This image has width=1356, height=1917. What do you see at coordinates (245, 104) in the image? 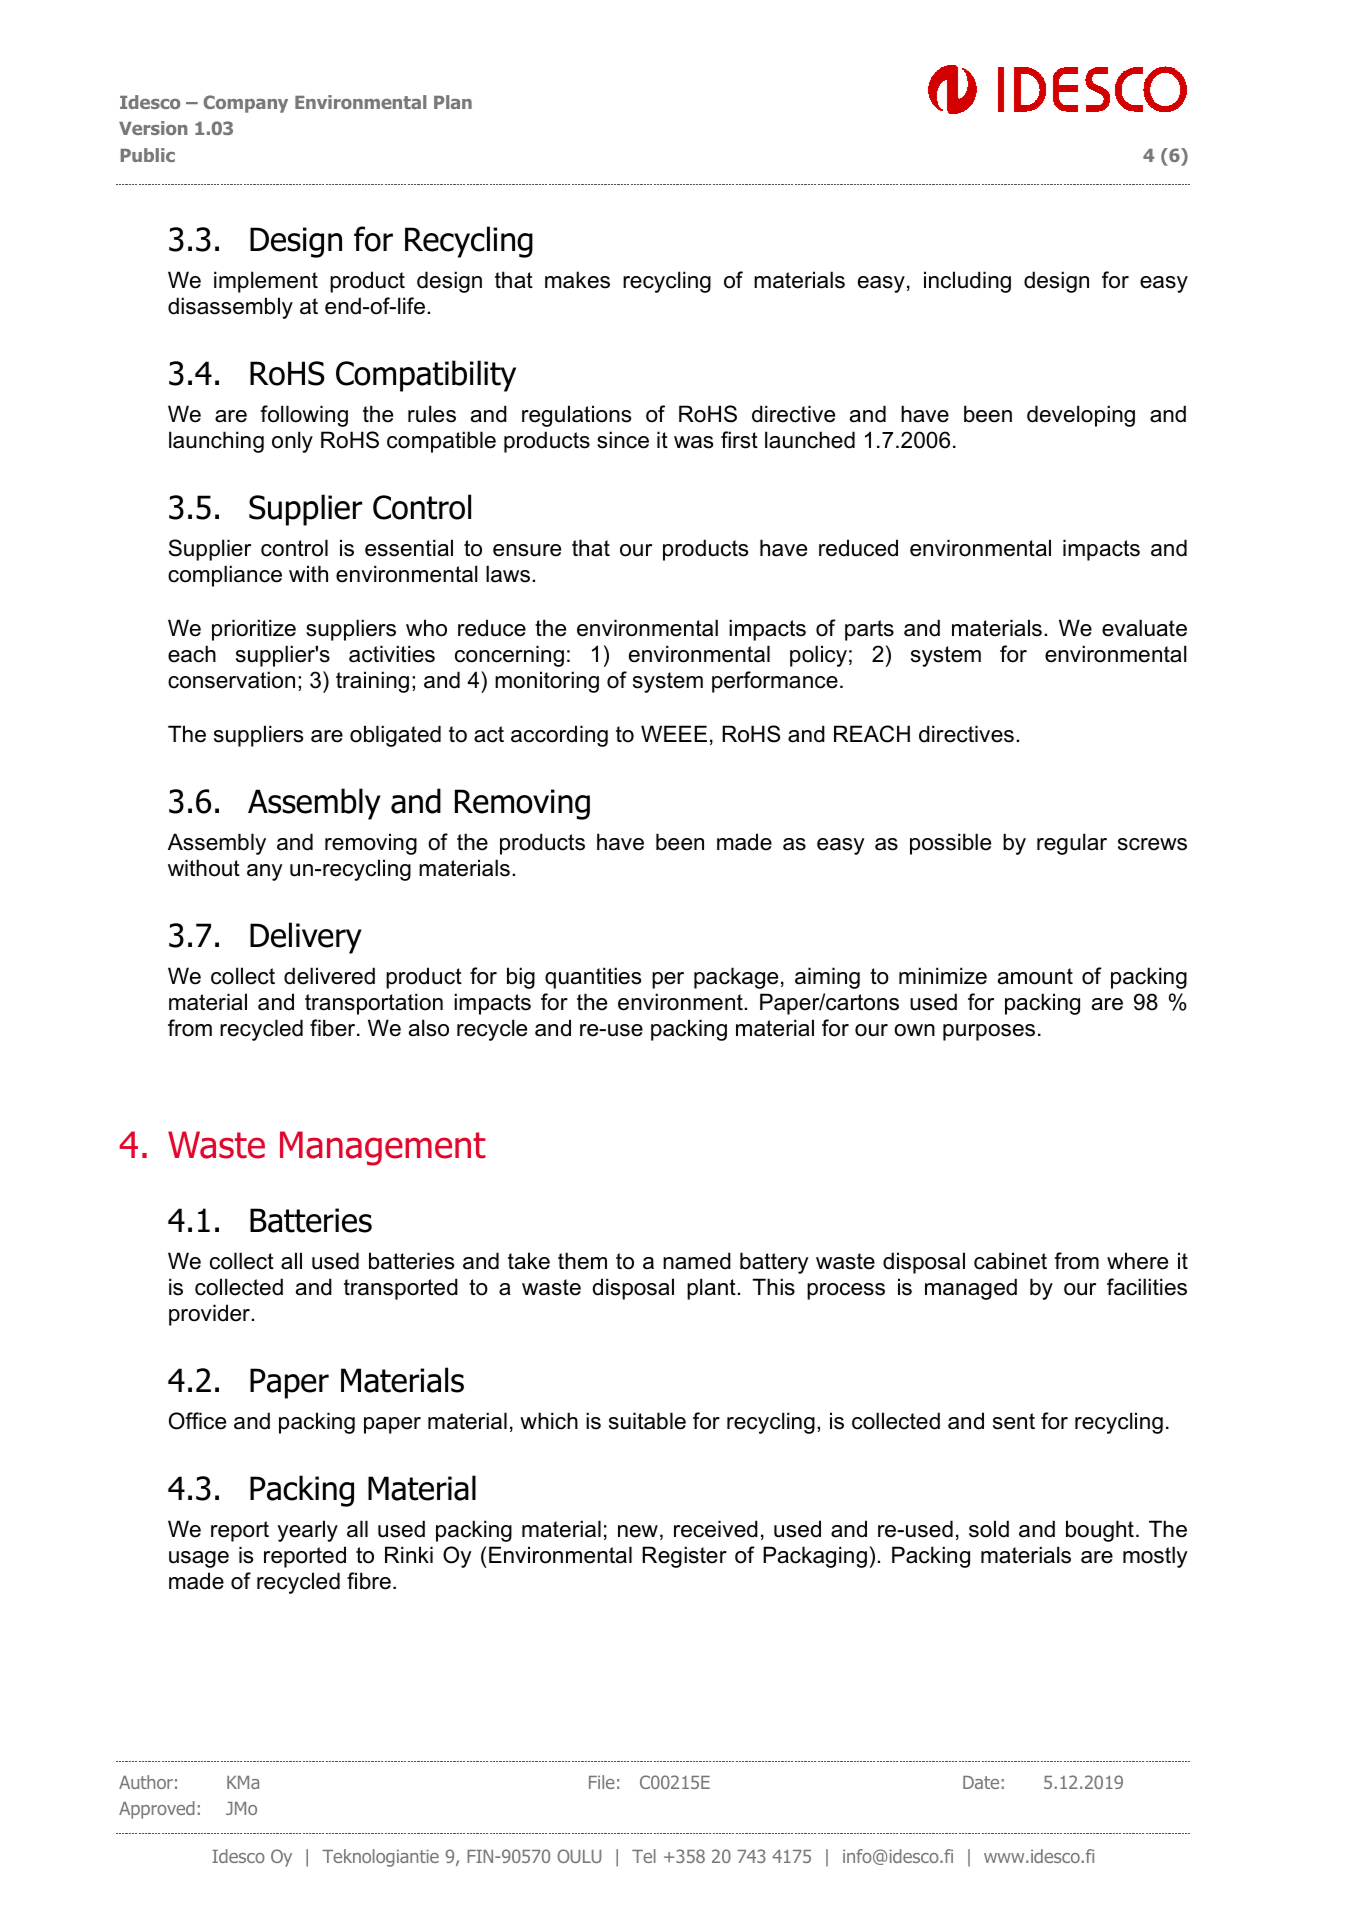
I see `Company` at bounding box center [245, 104].
